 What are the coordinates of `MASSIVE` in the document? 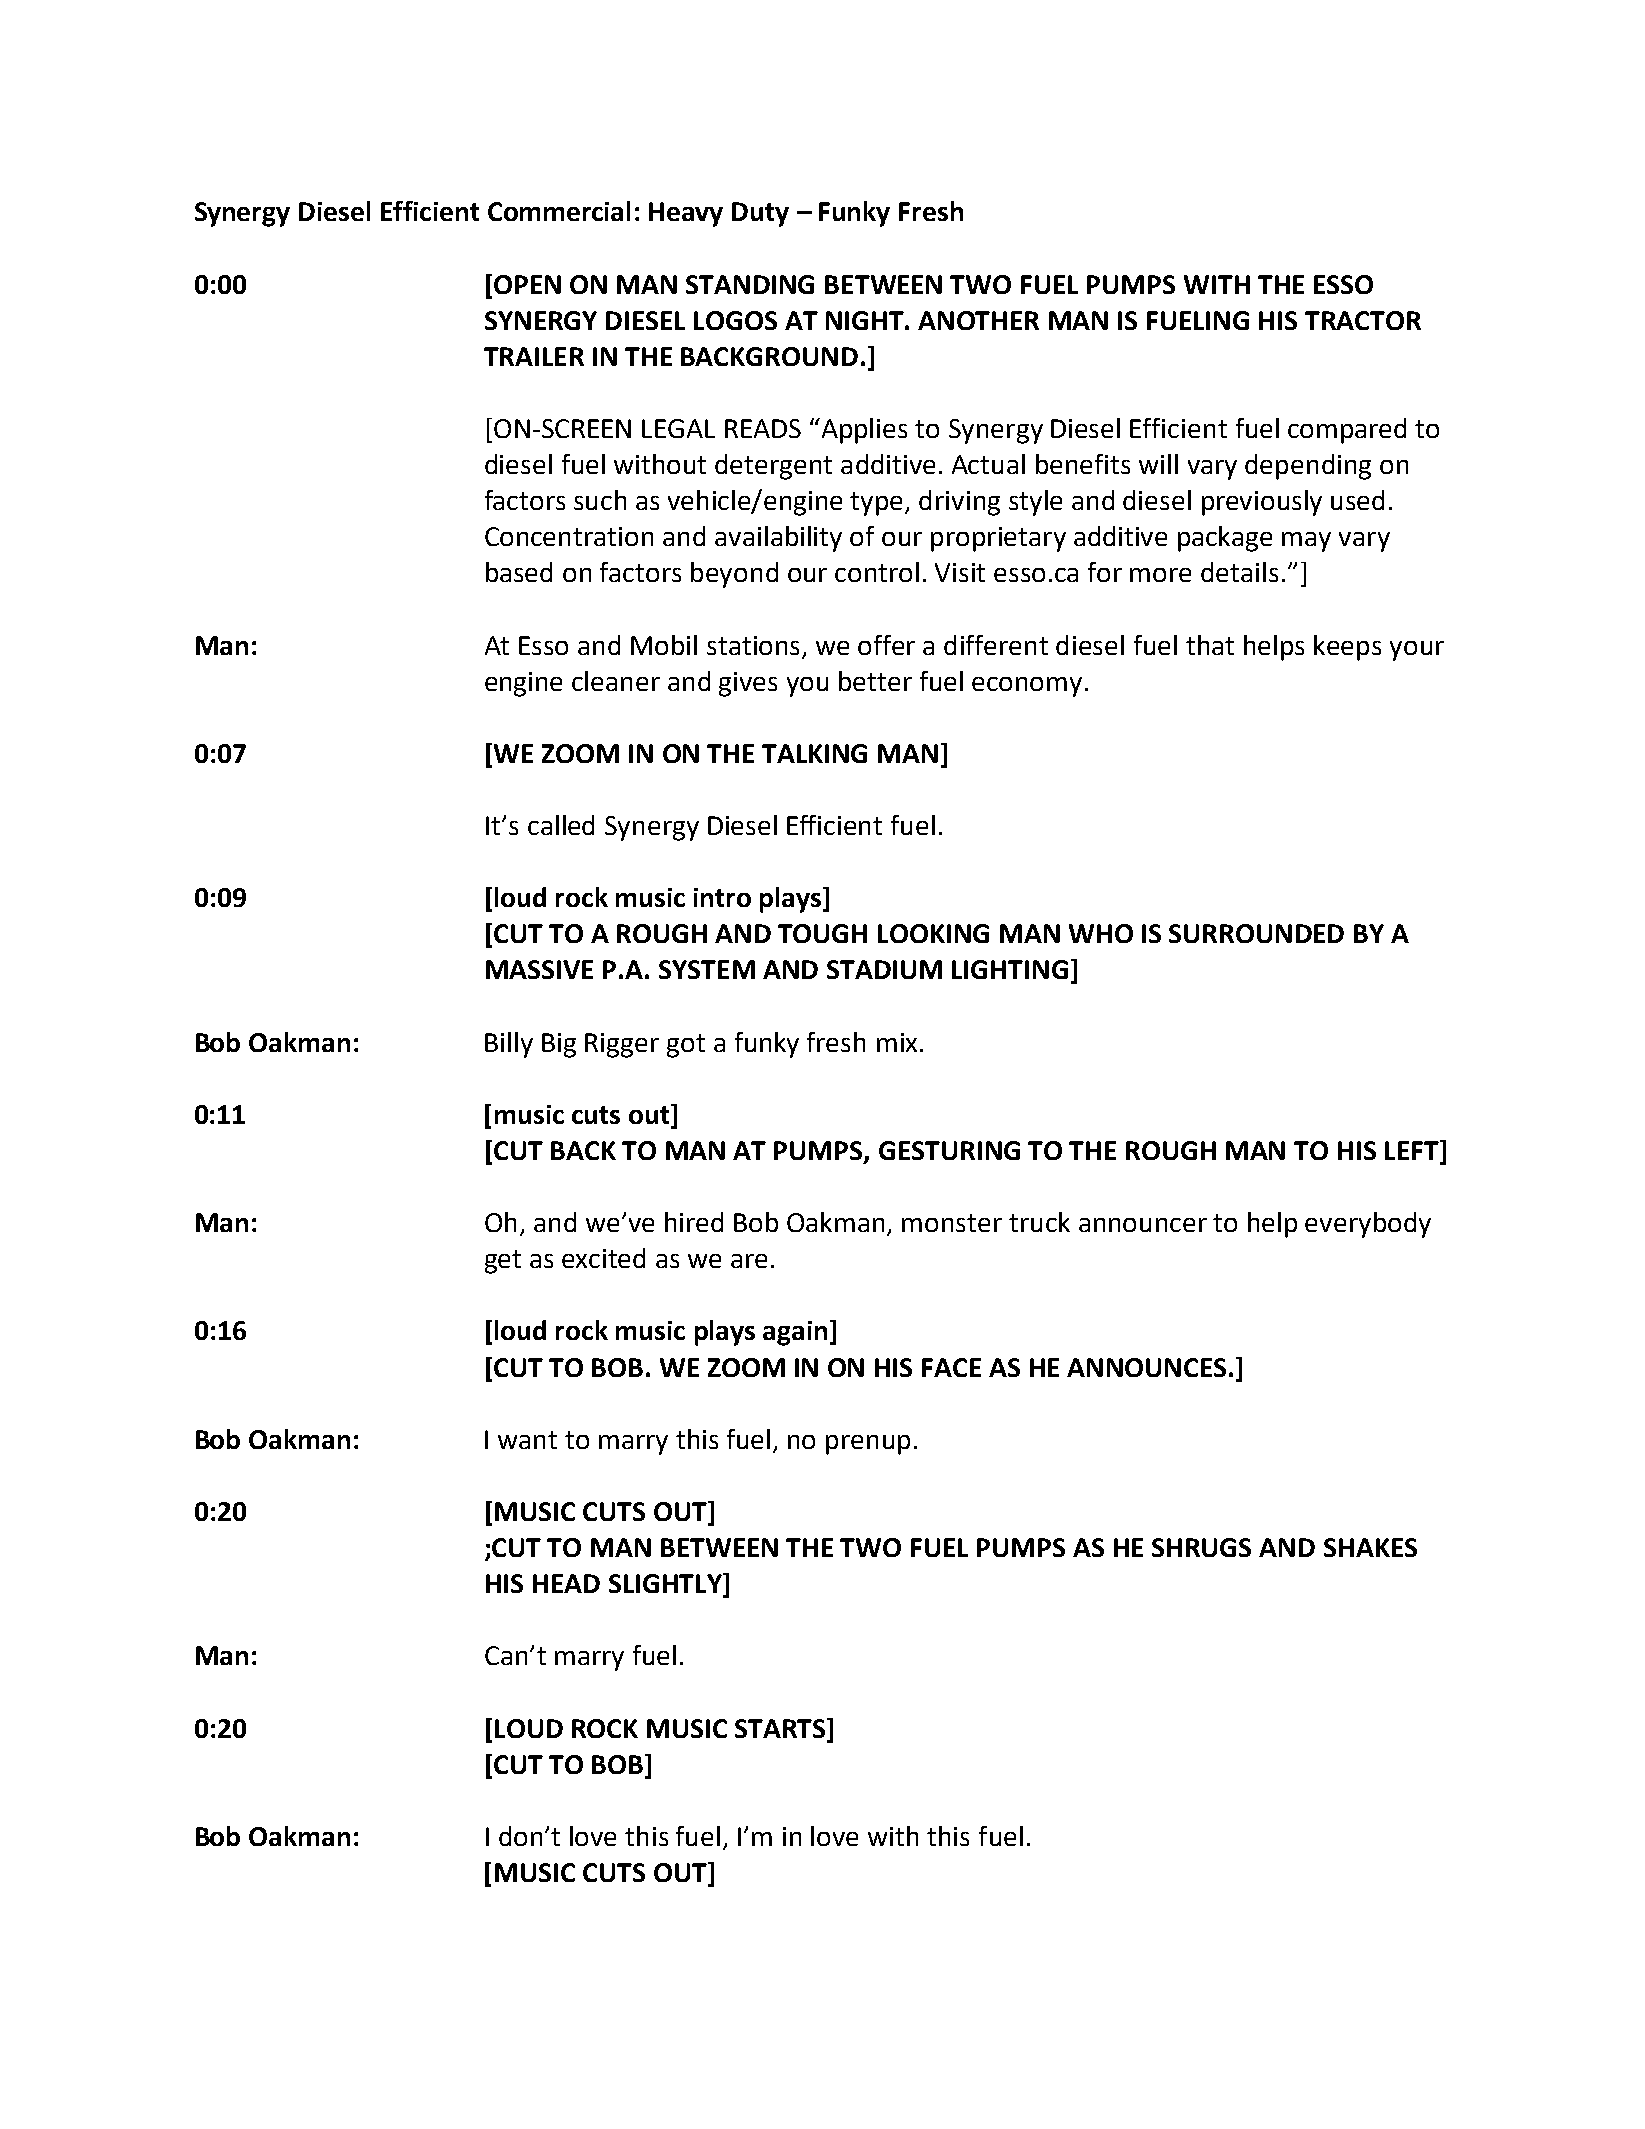 It's located at (539, 969).
